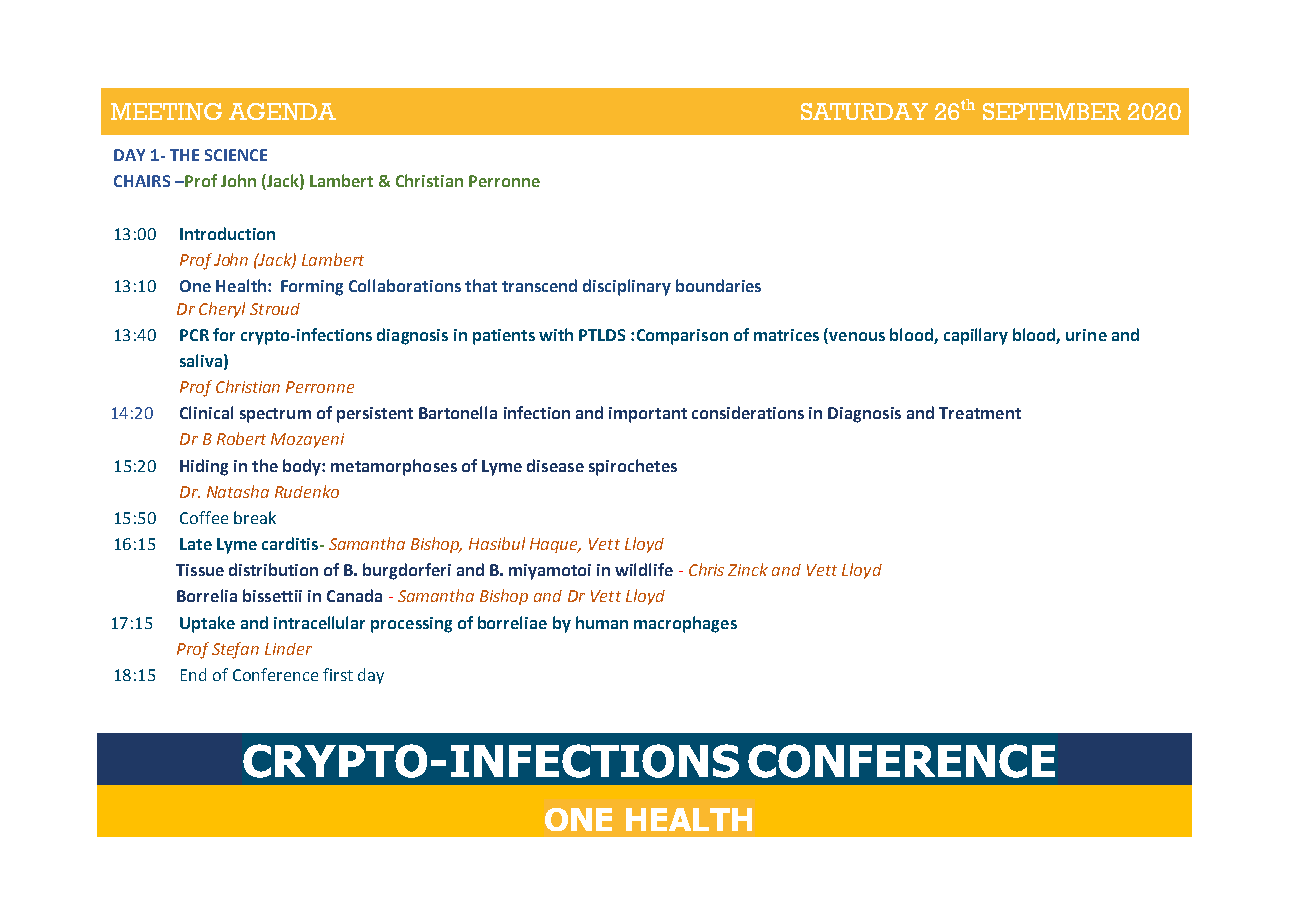 The image size is (1308, 924). I want to click on spectrum, so click(275, 415).
